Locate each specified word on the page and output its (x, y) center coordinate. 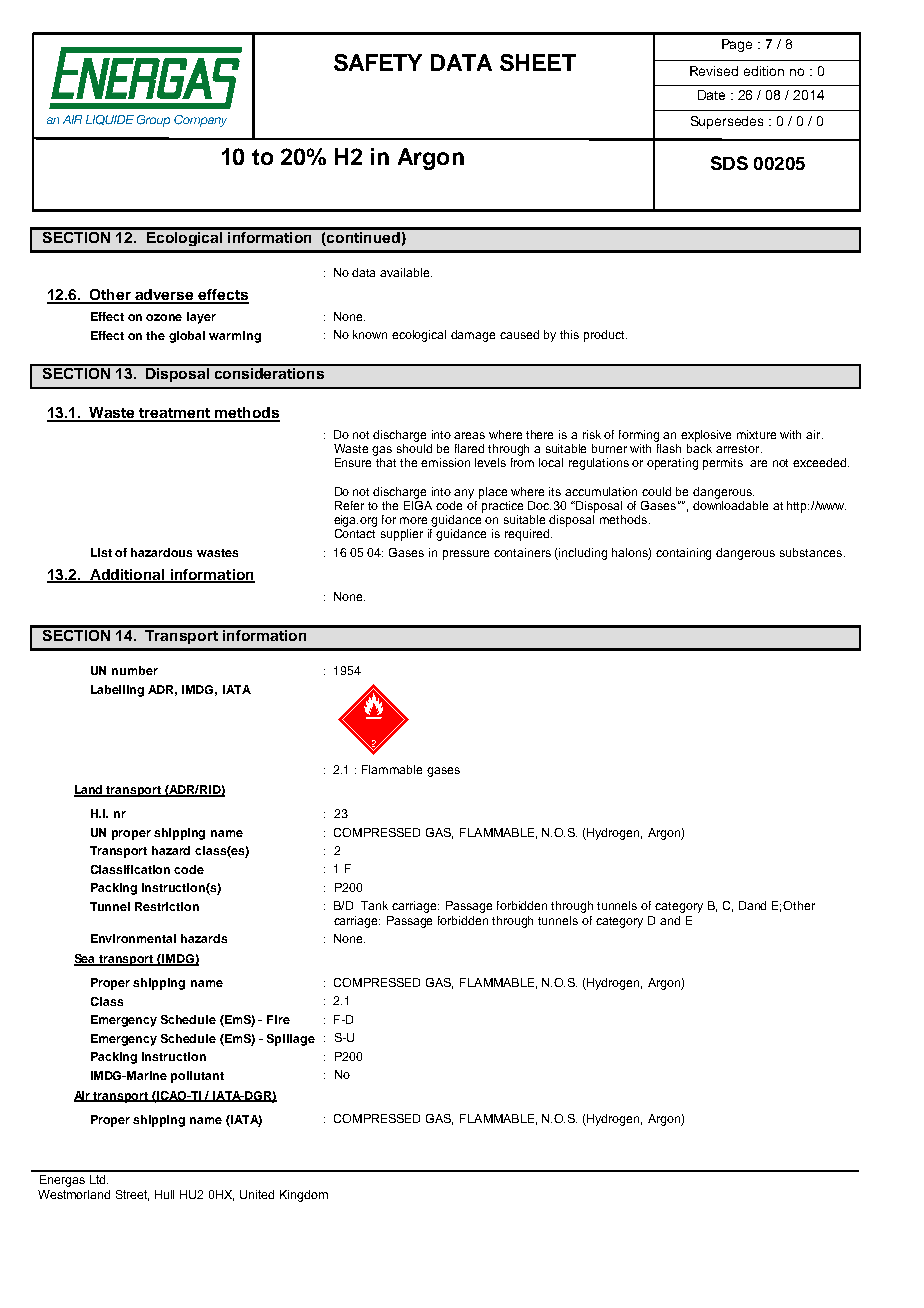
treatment (175, 414)
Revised (714, 71)
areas (469, 435)
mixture (756, 434)
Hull (164, 1194)
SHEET (538, 62)
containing (683, 554)
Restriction (167, 906)
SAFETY (378, 62)
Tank (374, 905)
